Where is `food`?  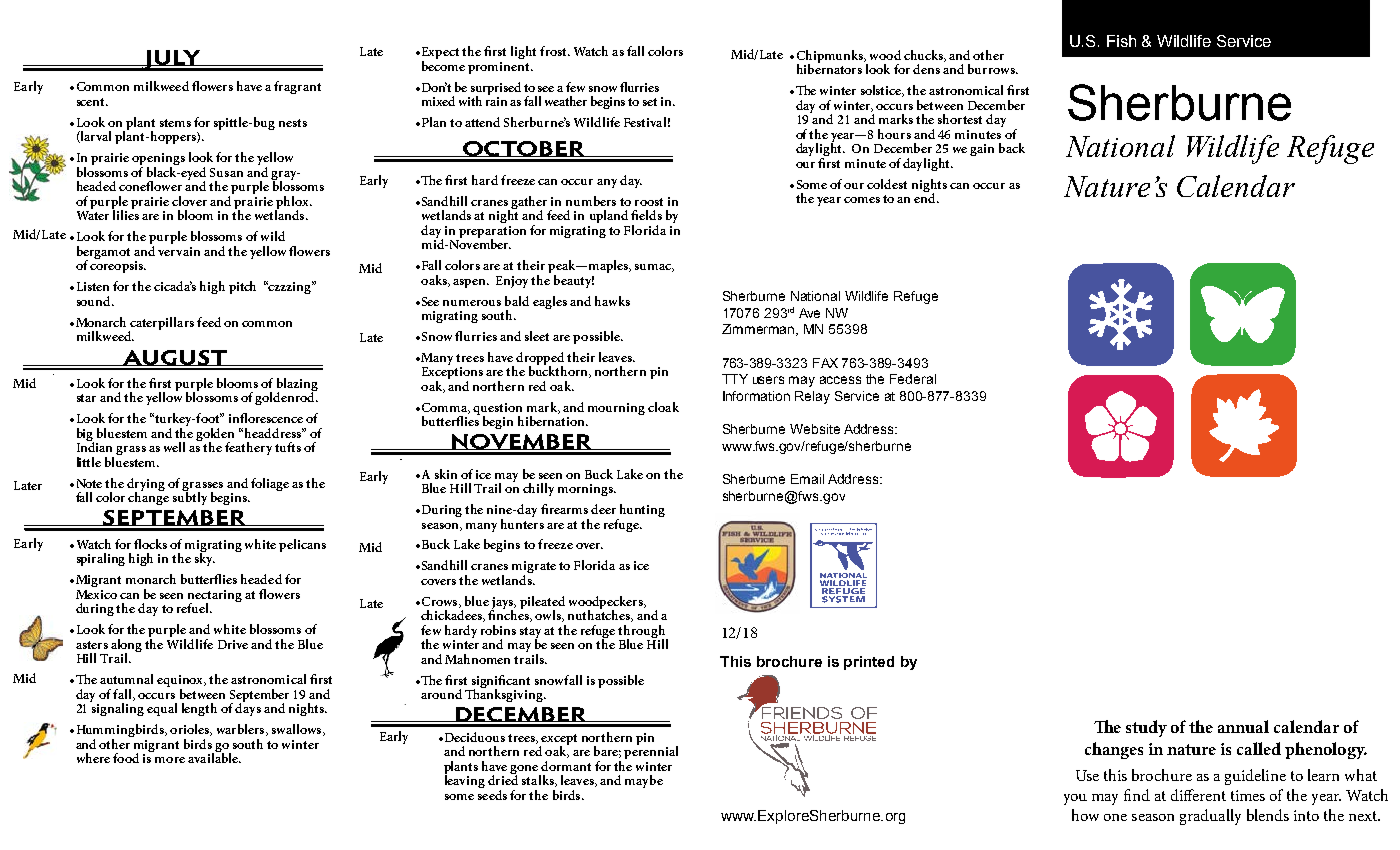
food is located at coordinates (126, 758).
